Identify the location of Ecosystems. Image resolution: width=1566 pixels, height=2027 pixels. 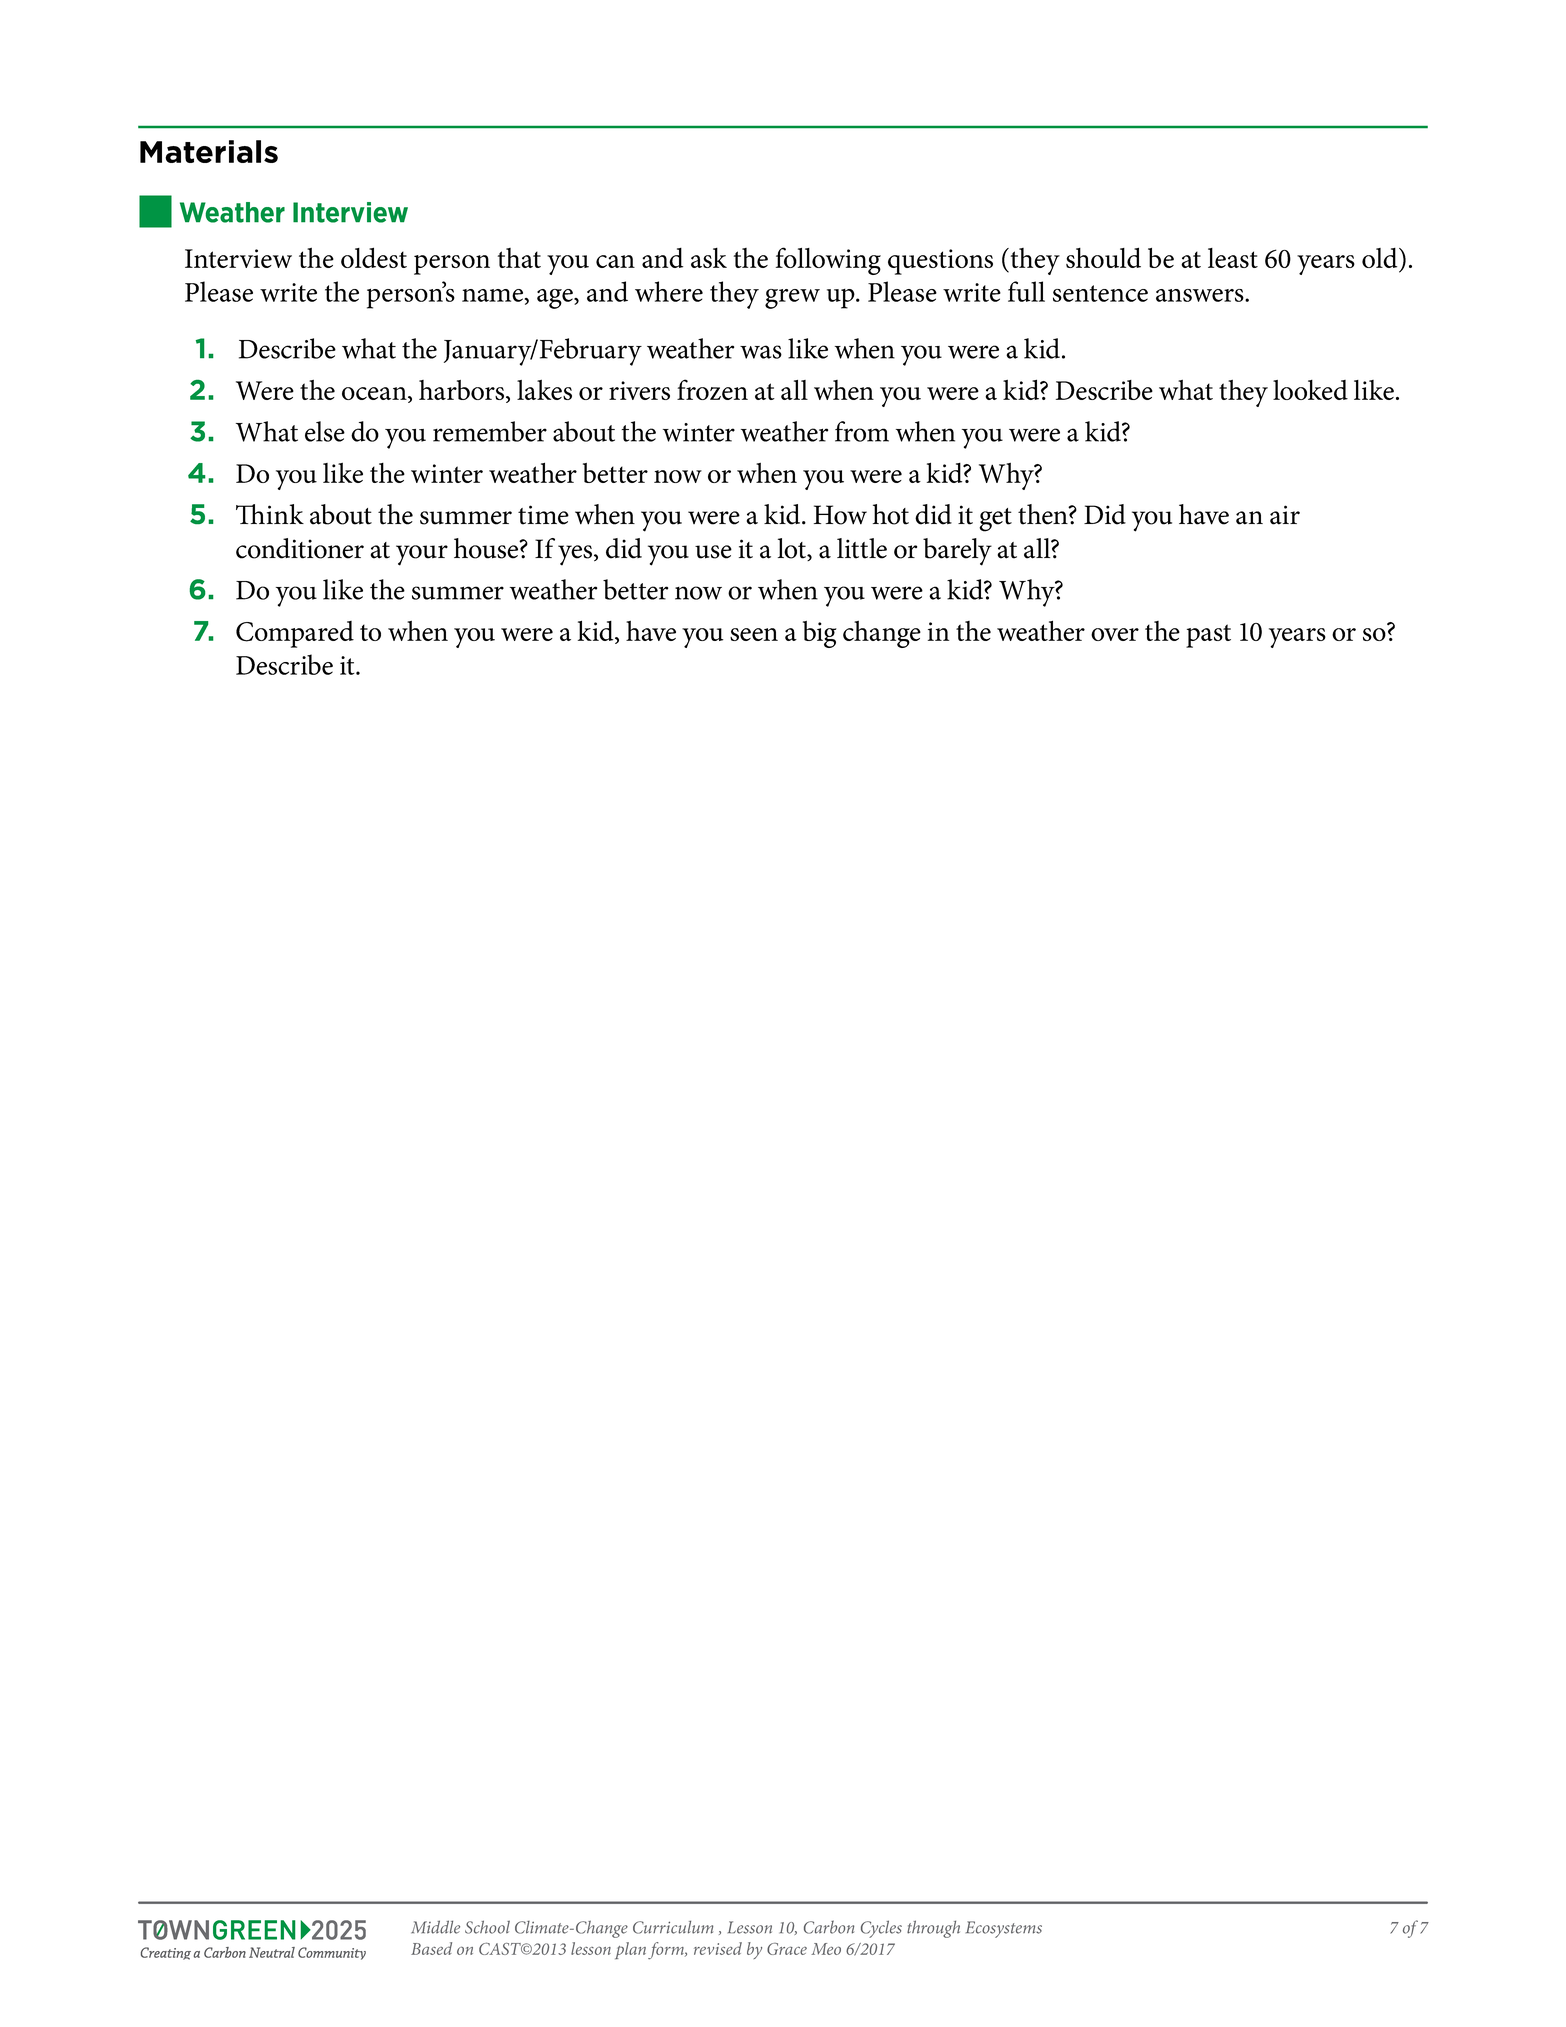
(1004, 1929).
